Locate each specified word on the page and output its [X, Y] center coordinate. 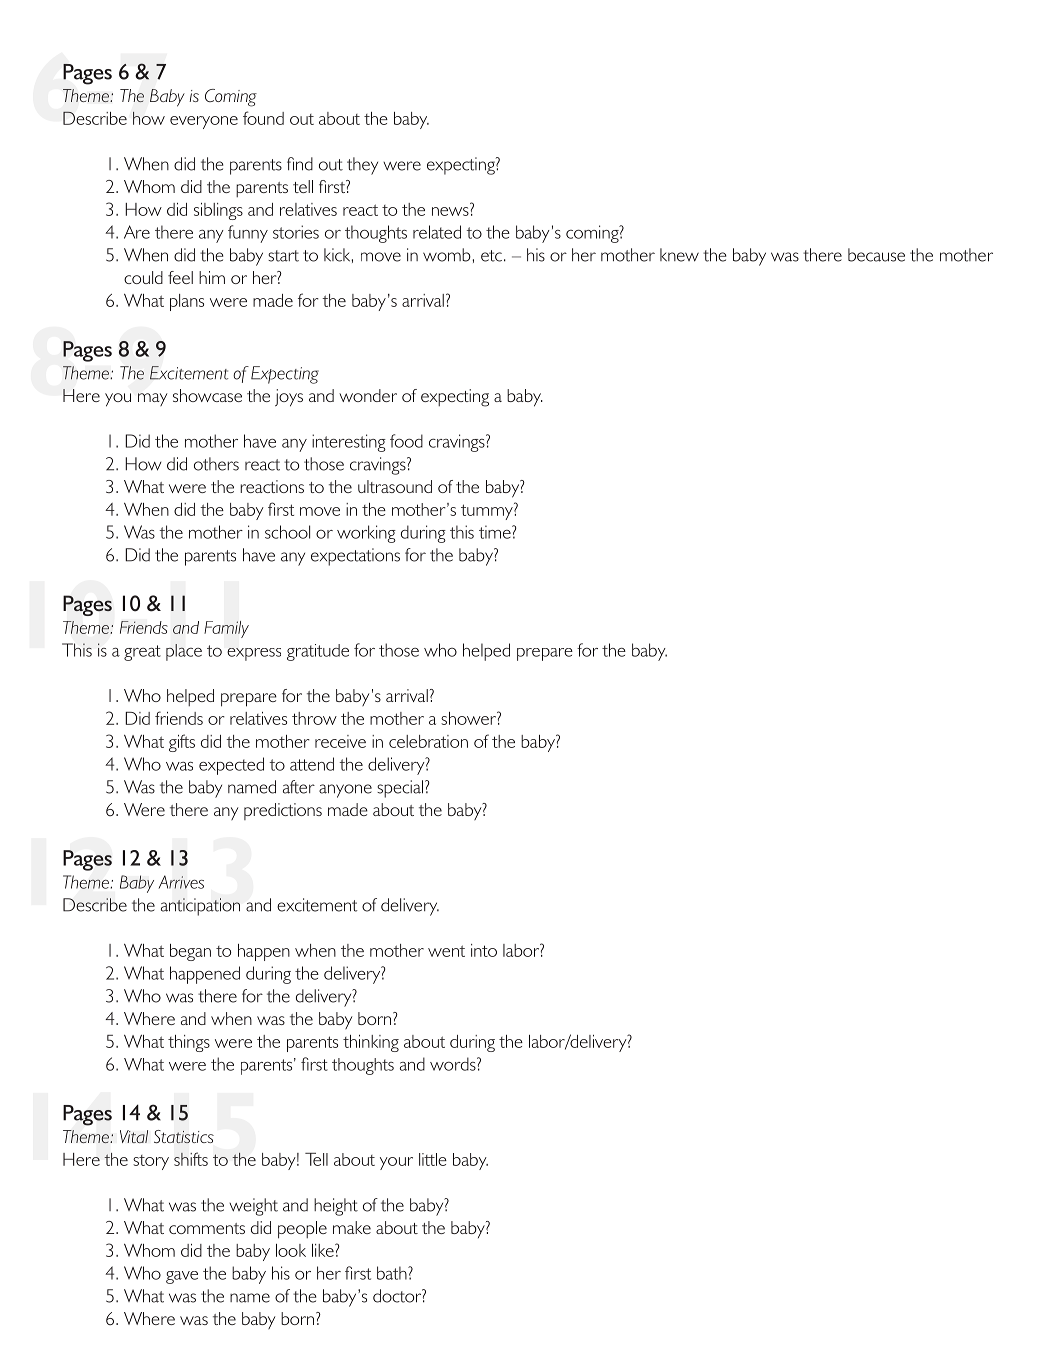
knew [679, 255]
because [876, 255]
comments [207, 1228]
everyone [204, 122]
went [446, 951]
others [216, 464]
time [496, 532]
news [450, 211]
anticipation [200, 907]
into [484, 950]
